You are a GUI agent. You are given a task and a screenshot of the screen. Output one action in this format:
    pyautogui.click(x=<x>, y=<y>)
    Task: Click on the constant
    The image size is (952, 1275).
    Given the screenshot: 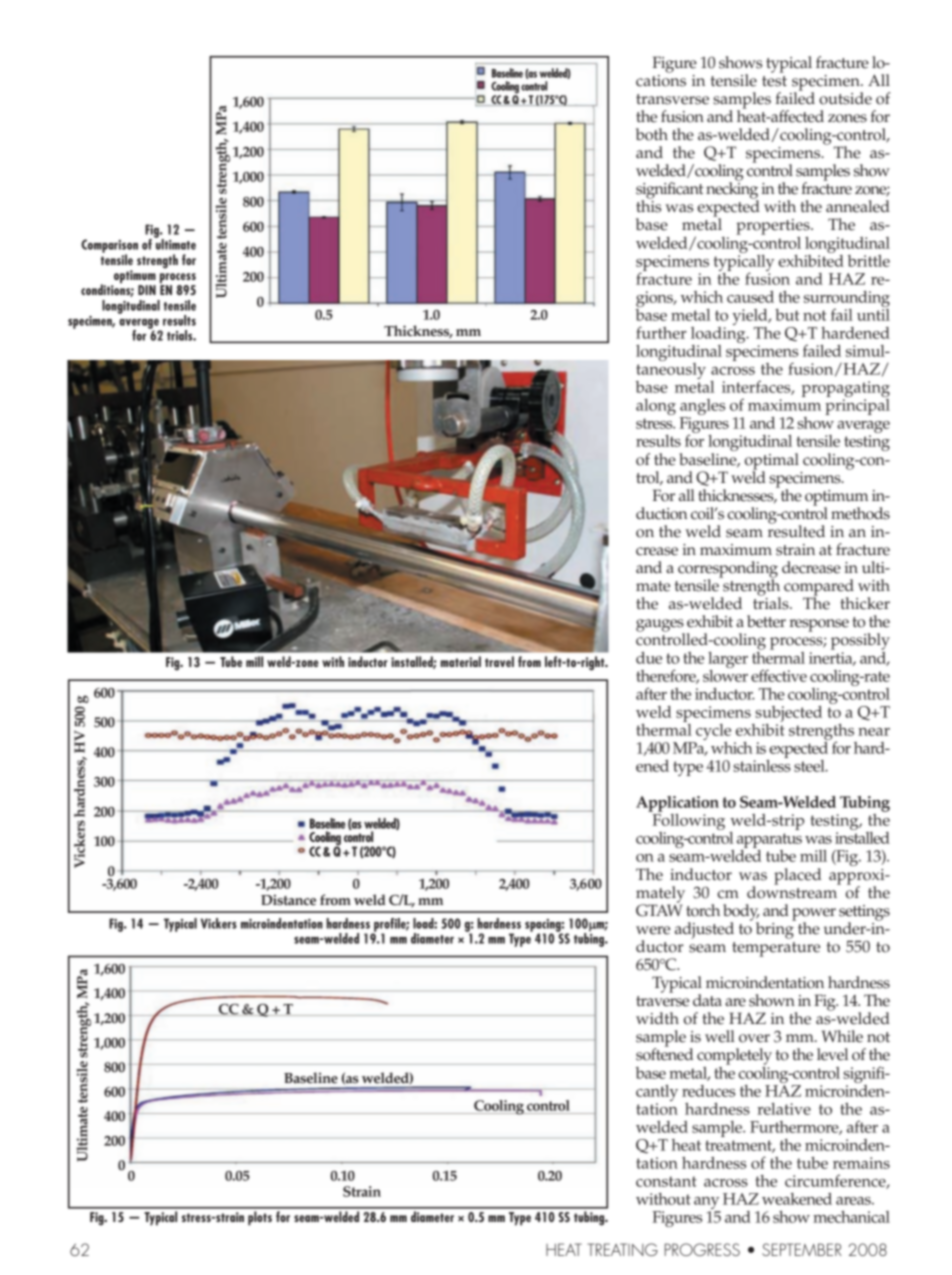 What is the action you would take?
    pyautogui.click(x=666, y=1181)
